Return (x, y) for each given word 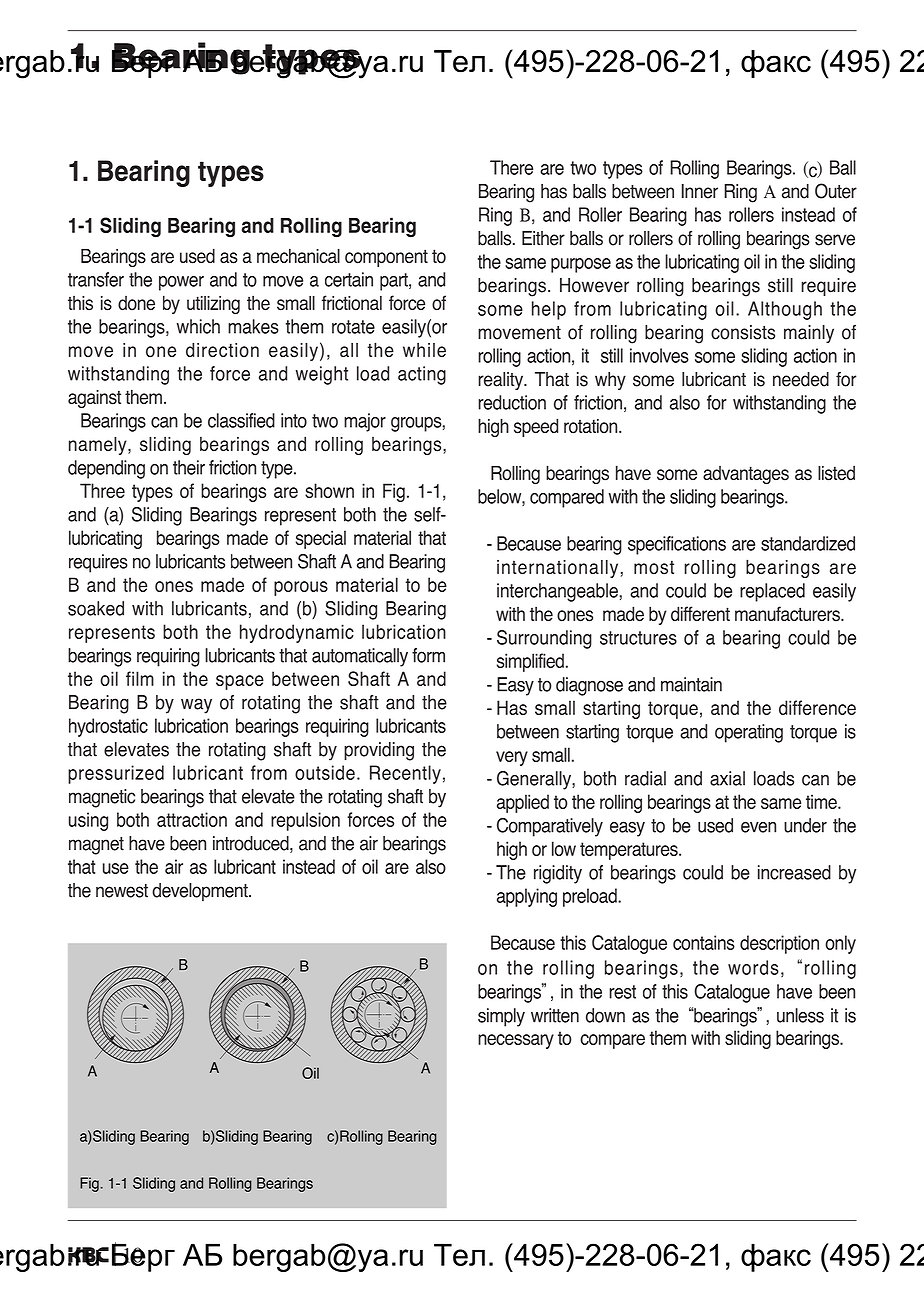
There (511, 167)
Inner (700, 191)
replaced (772, 592)
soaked (96, 608)
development (201, 892)
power (181, 283)
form (428, 655)
